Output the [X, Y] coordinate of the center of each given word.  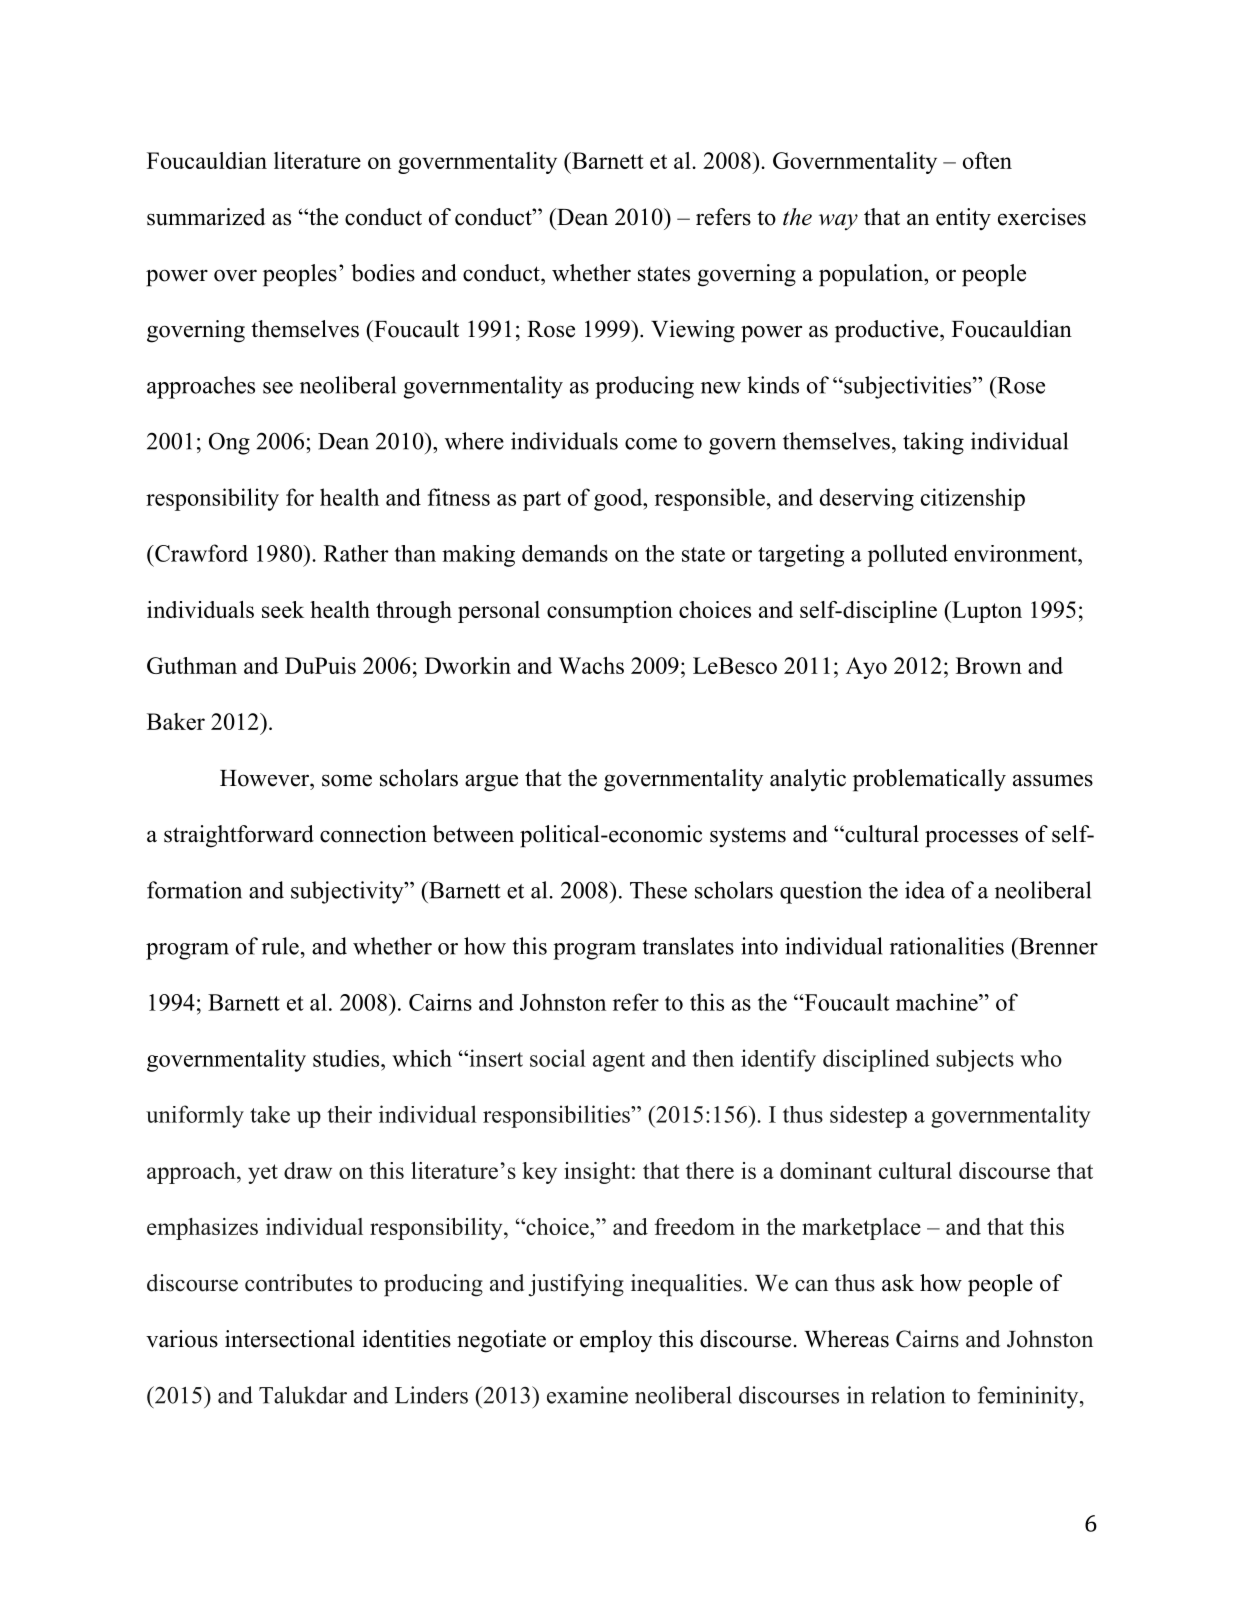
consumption [610, 612]
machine [938, 1002]
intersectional [290, 1339]
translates [688, 946]
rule [280, 946]
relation [908, 1395]
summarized [206, 217]
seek [283, 609]
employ [616, 1341]
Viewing [693, 331]
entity [963, 219]
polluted [908, 555]
